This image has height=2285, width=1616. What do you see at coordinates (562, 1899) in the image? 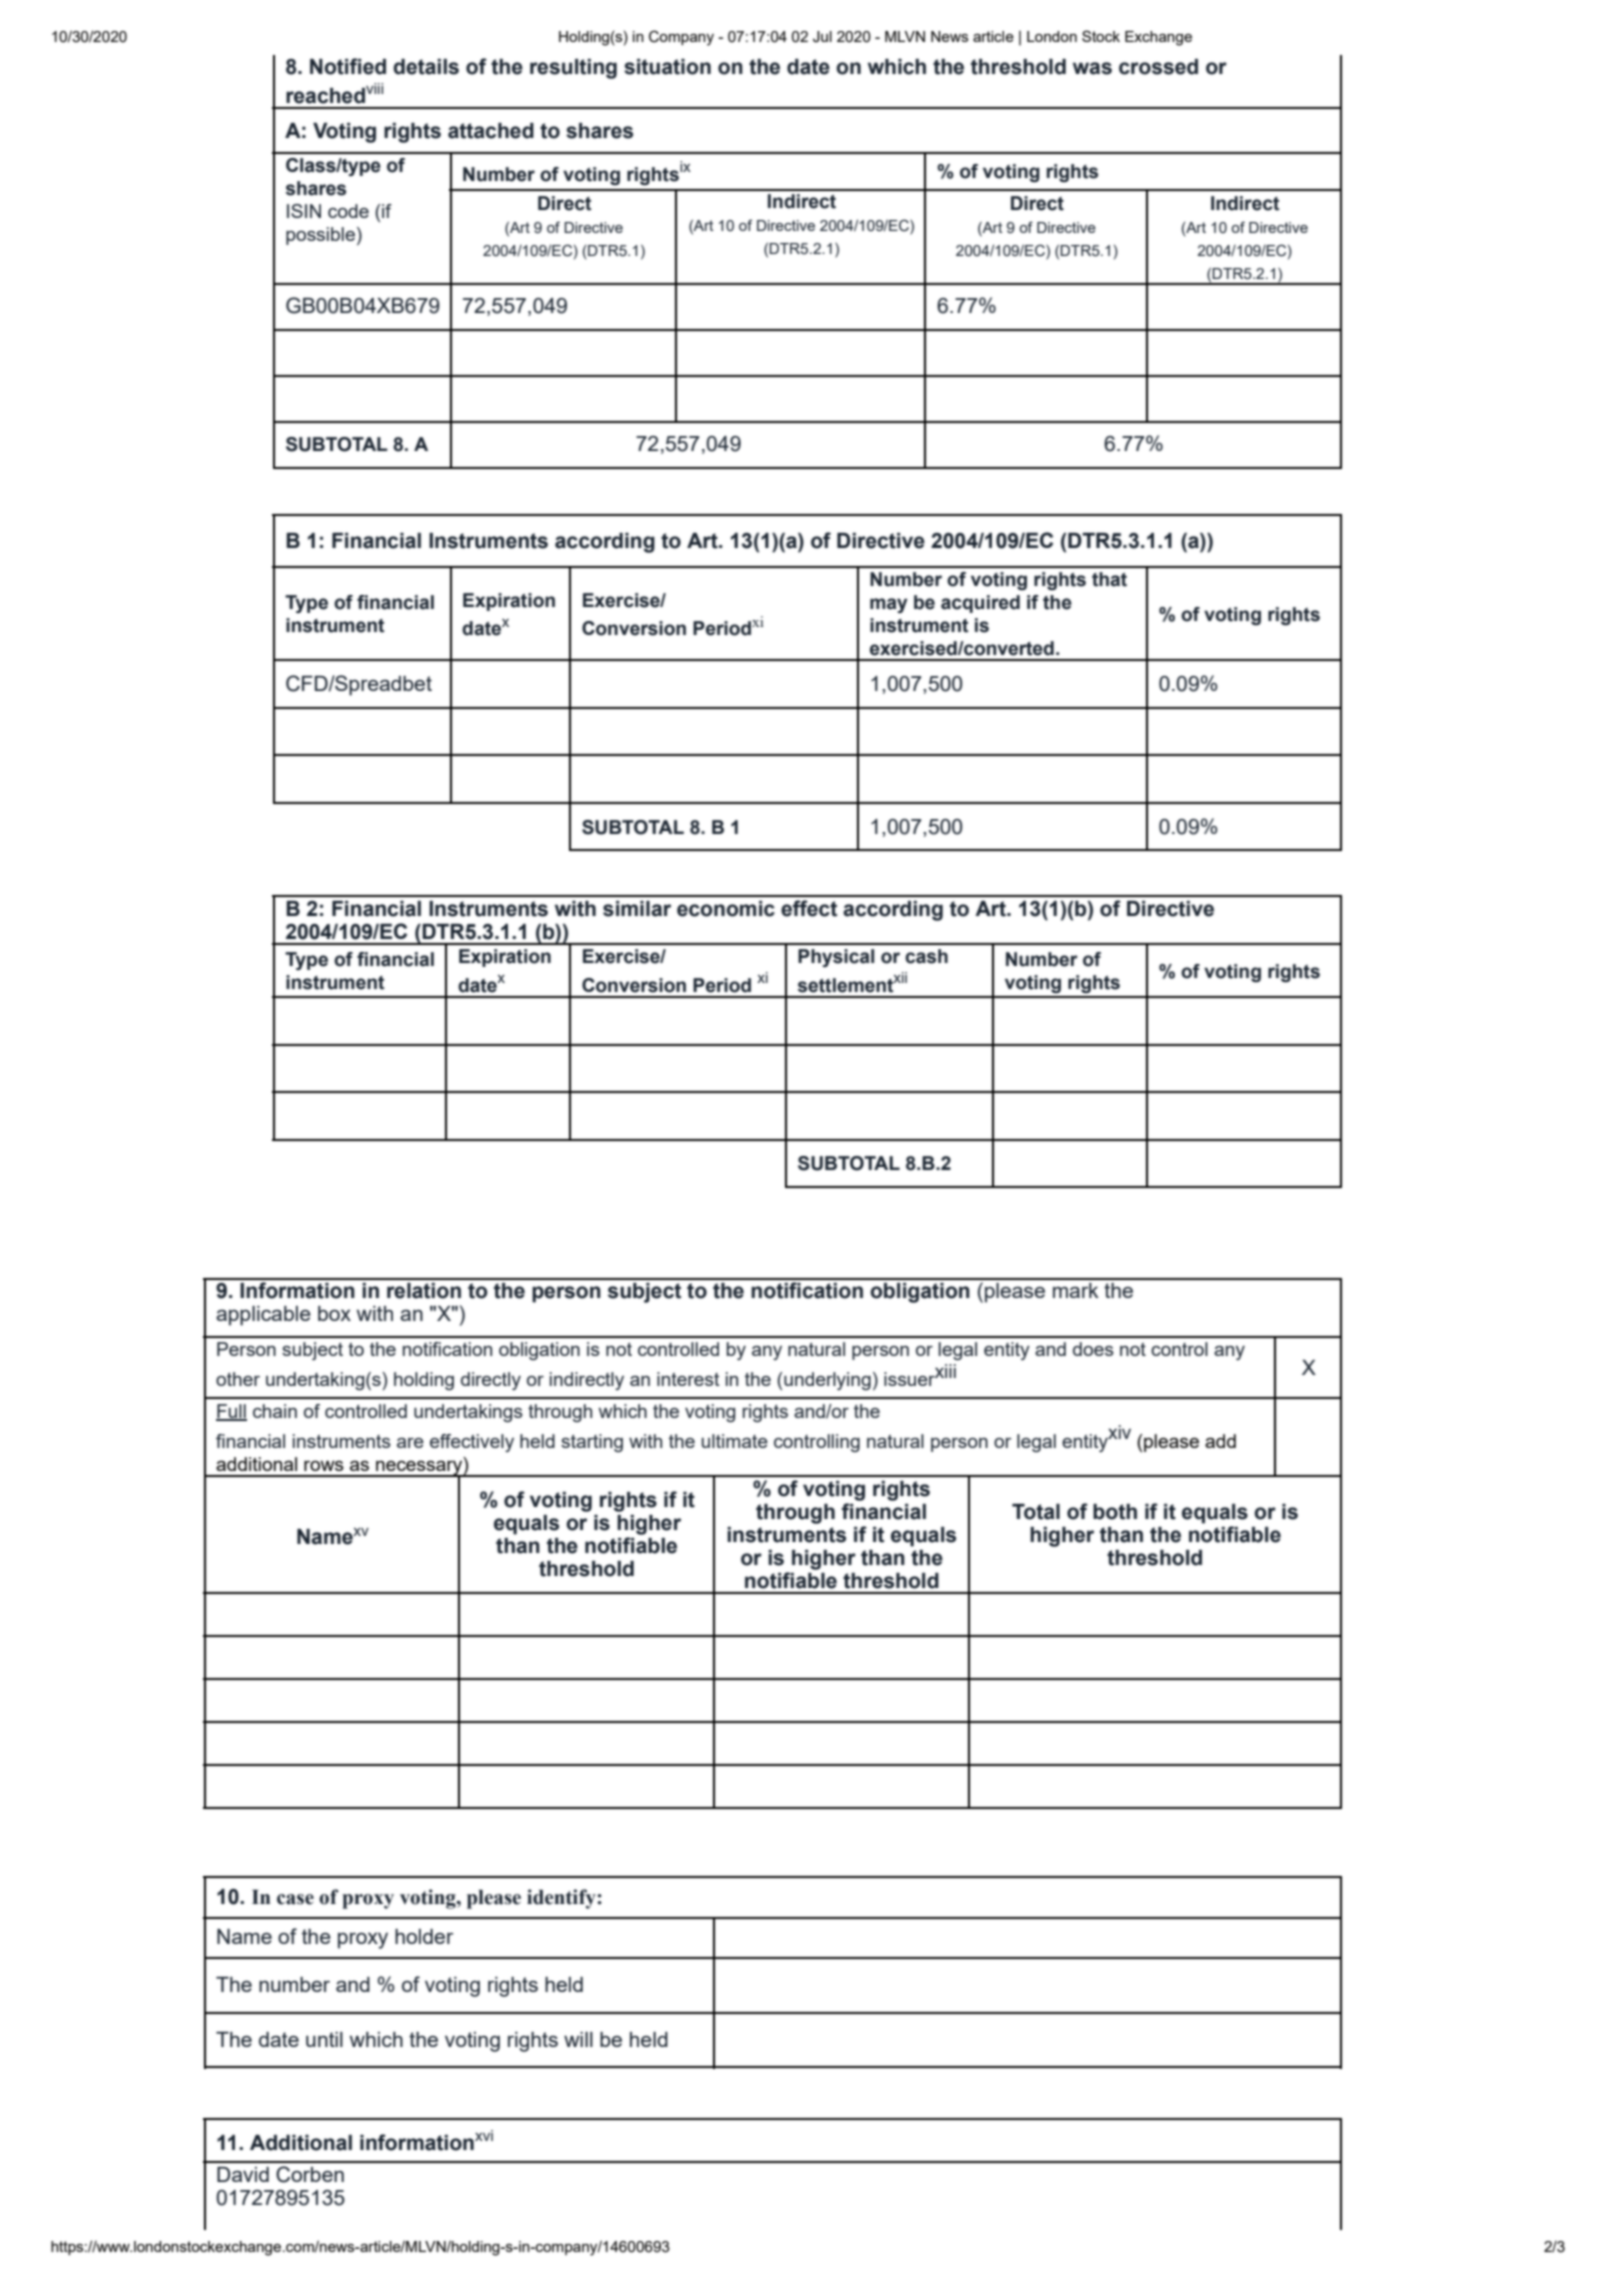
I see `identify` at bounding box center [562, 1899].
